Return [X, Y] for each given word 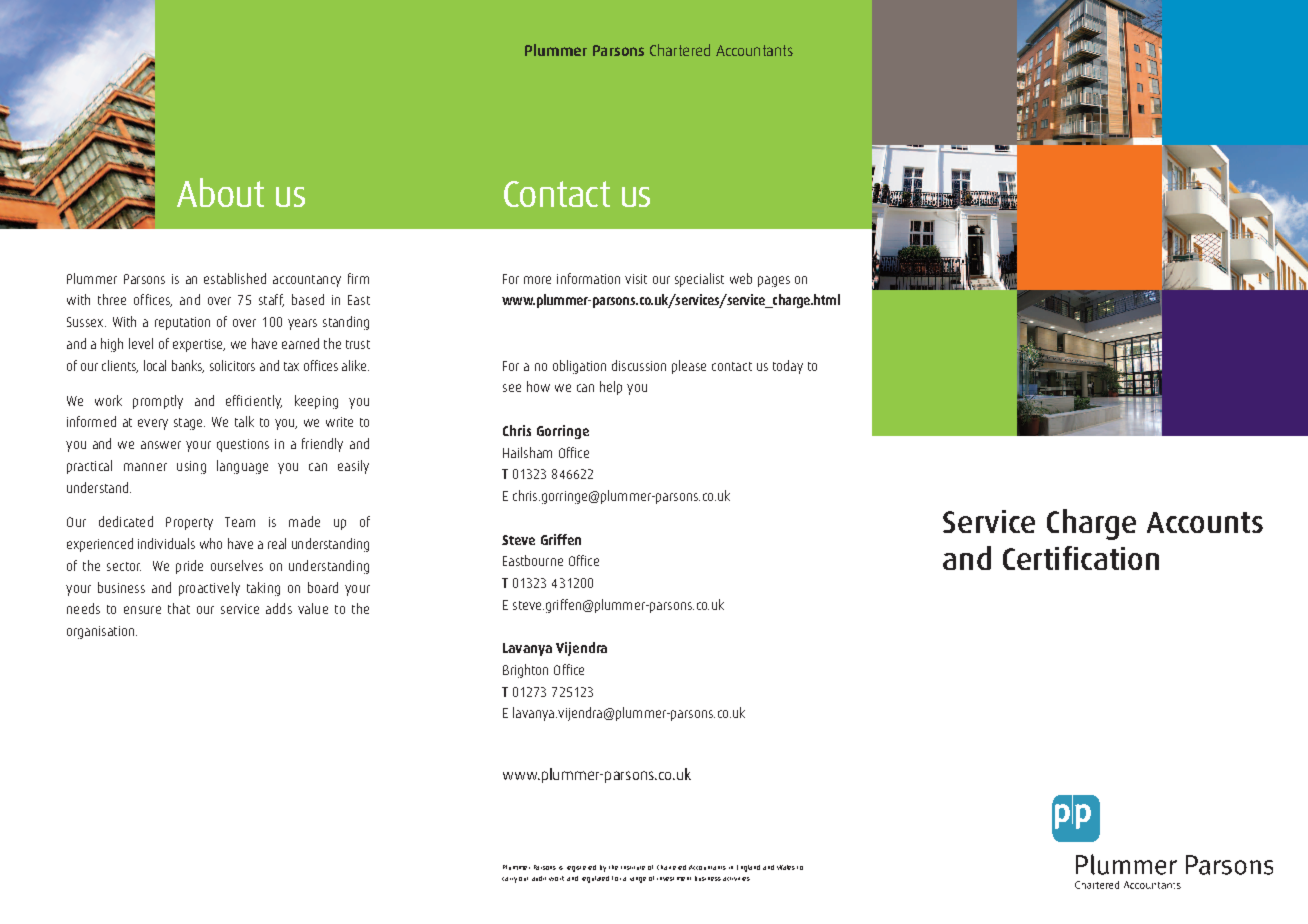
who [211, 543]
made [304, 521]
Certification [1081, 558]
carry [509, 880]
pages [774, 281]
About [220, 192]
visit [636, 279]
